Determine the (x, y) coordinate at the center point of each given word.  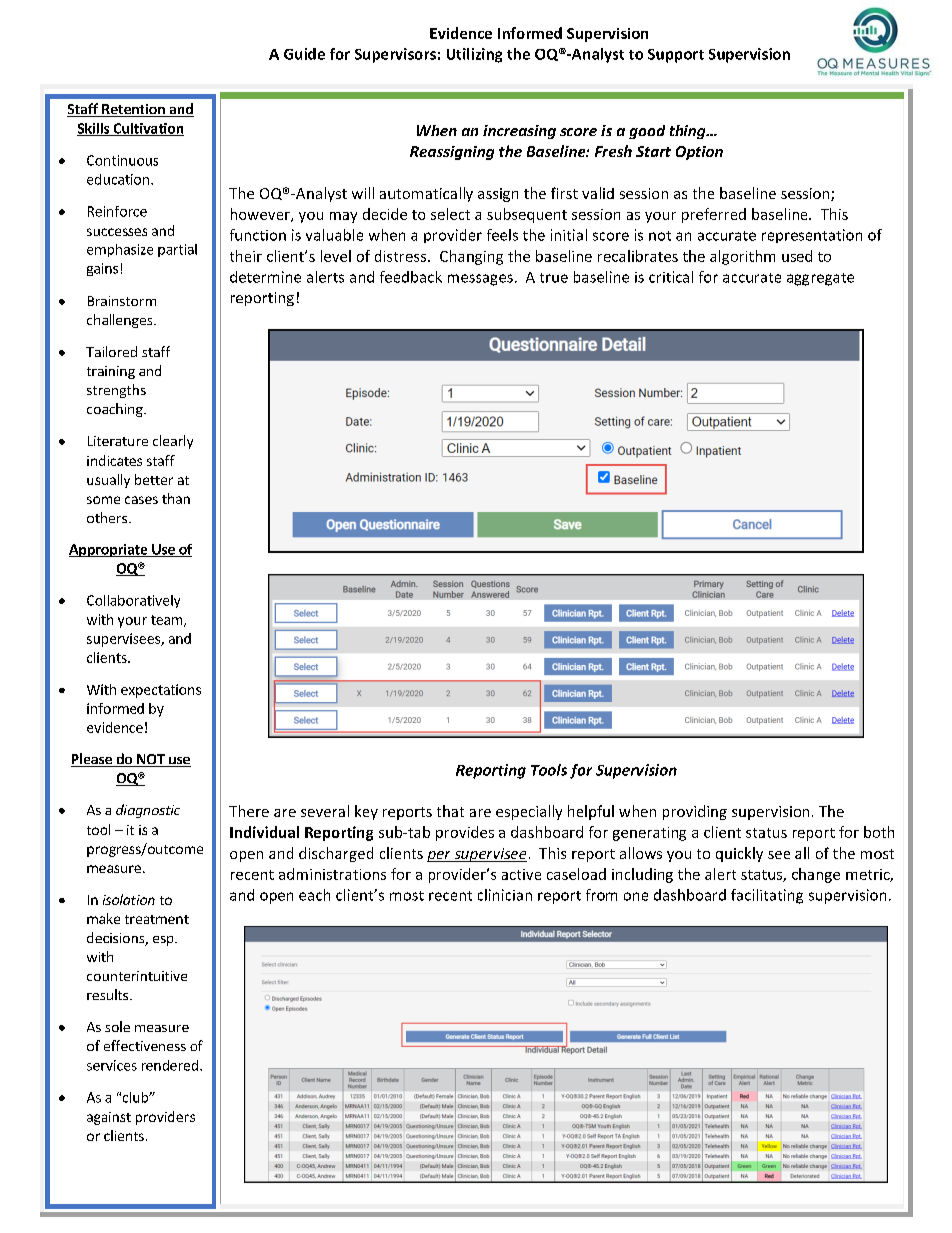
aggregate (820, 279)
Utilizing (474, 55)
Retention (133, 110)
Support (676, 56)
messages (480, 280)
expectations (161, 691)
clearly (173, 442)
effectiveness (145, 1045)
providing (695, 812)
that (450, 811)
